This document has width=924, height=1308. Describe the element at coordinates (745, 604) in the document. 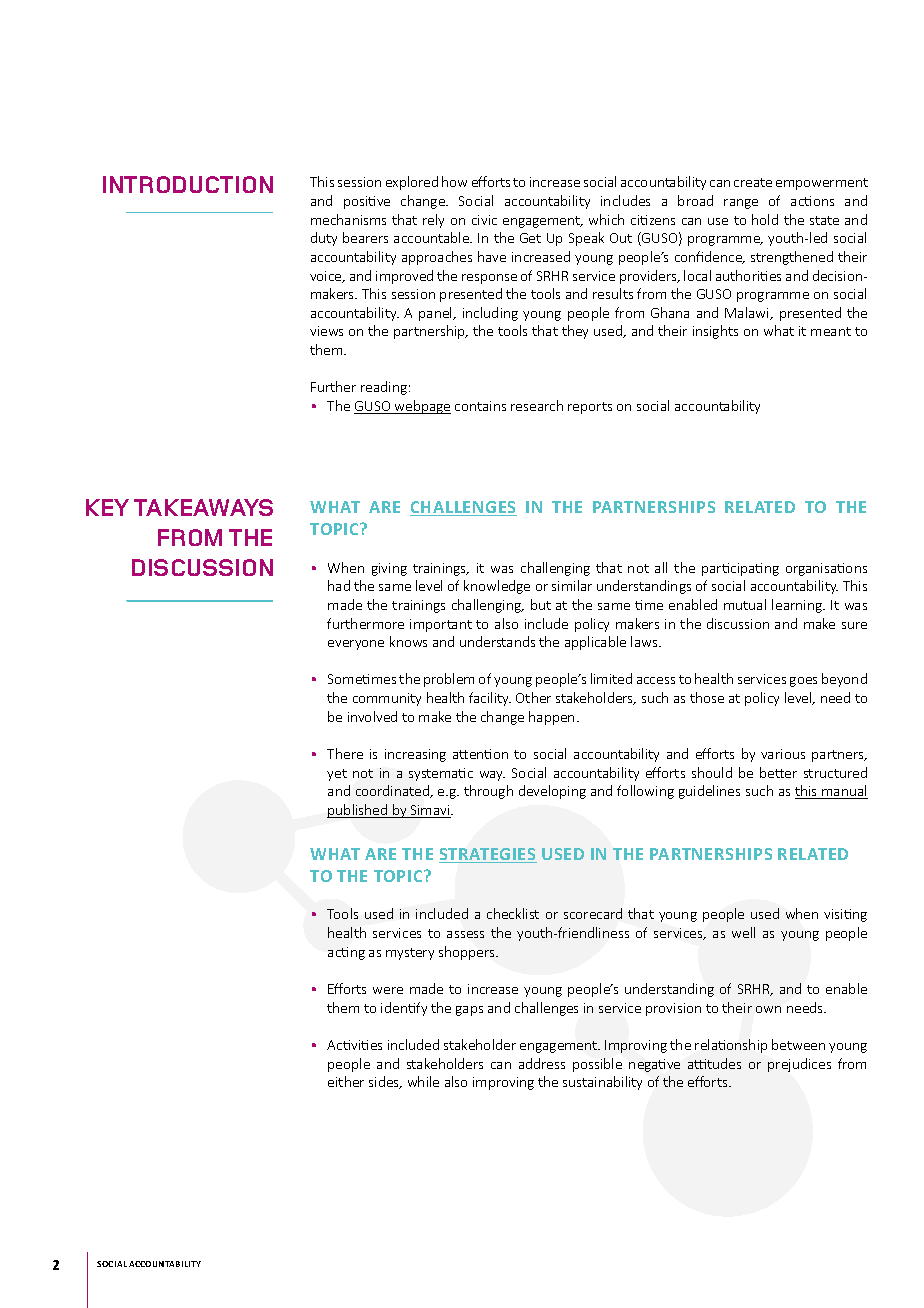

I see `mutual` at that location.
